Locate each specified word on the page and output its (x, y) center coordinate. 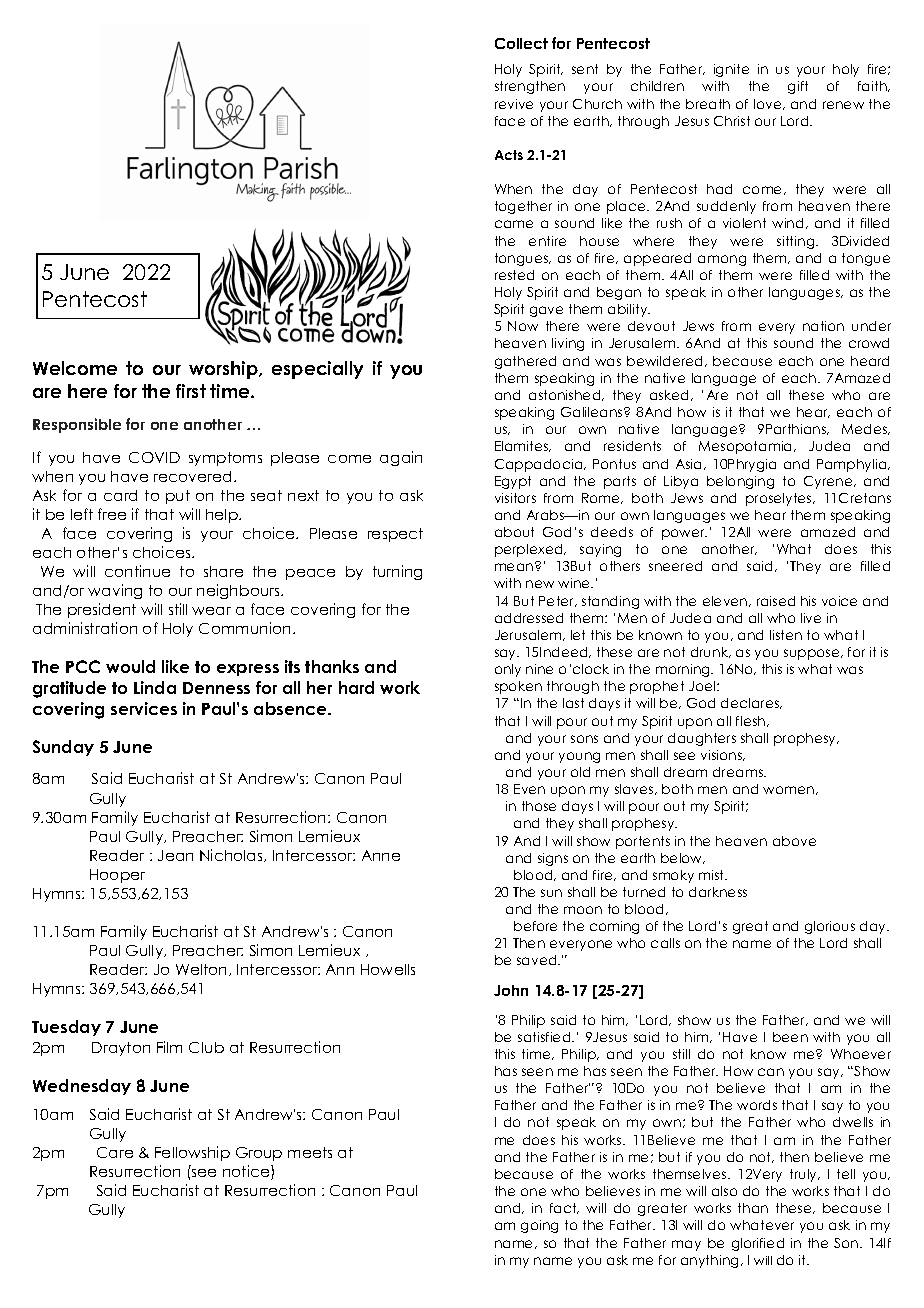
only (508, 670)
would (130, 666)
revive (514, 104)
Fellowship (192, 1153)
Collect (521, 43)
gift (798, 87)
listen (786, 635)
